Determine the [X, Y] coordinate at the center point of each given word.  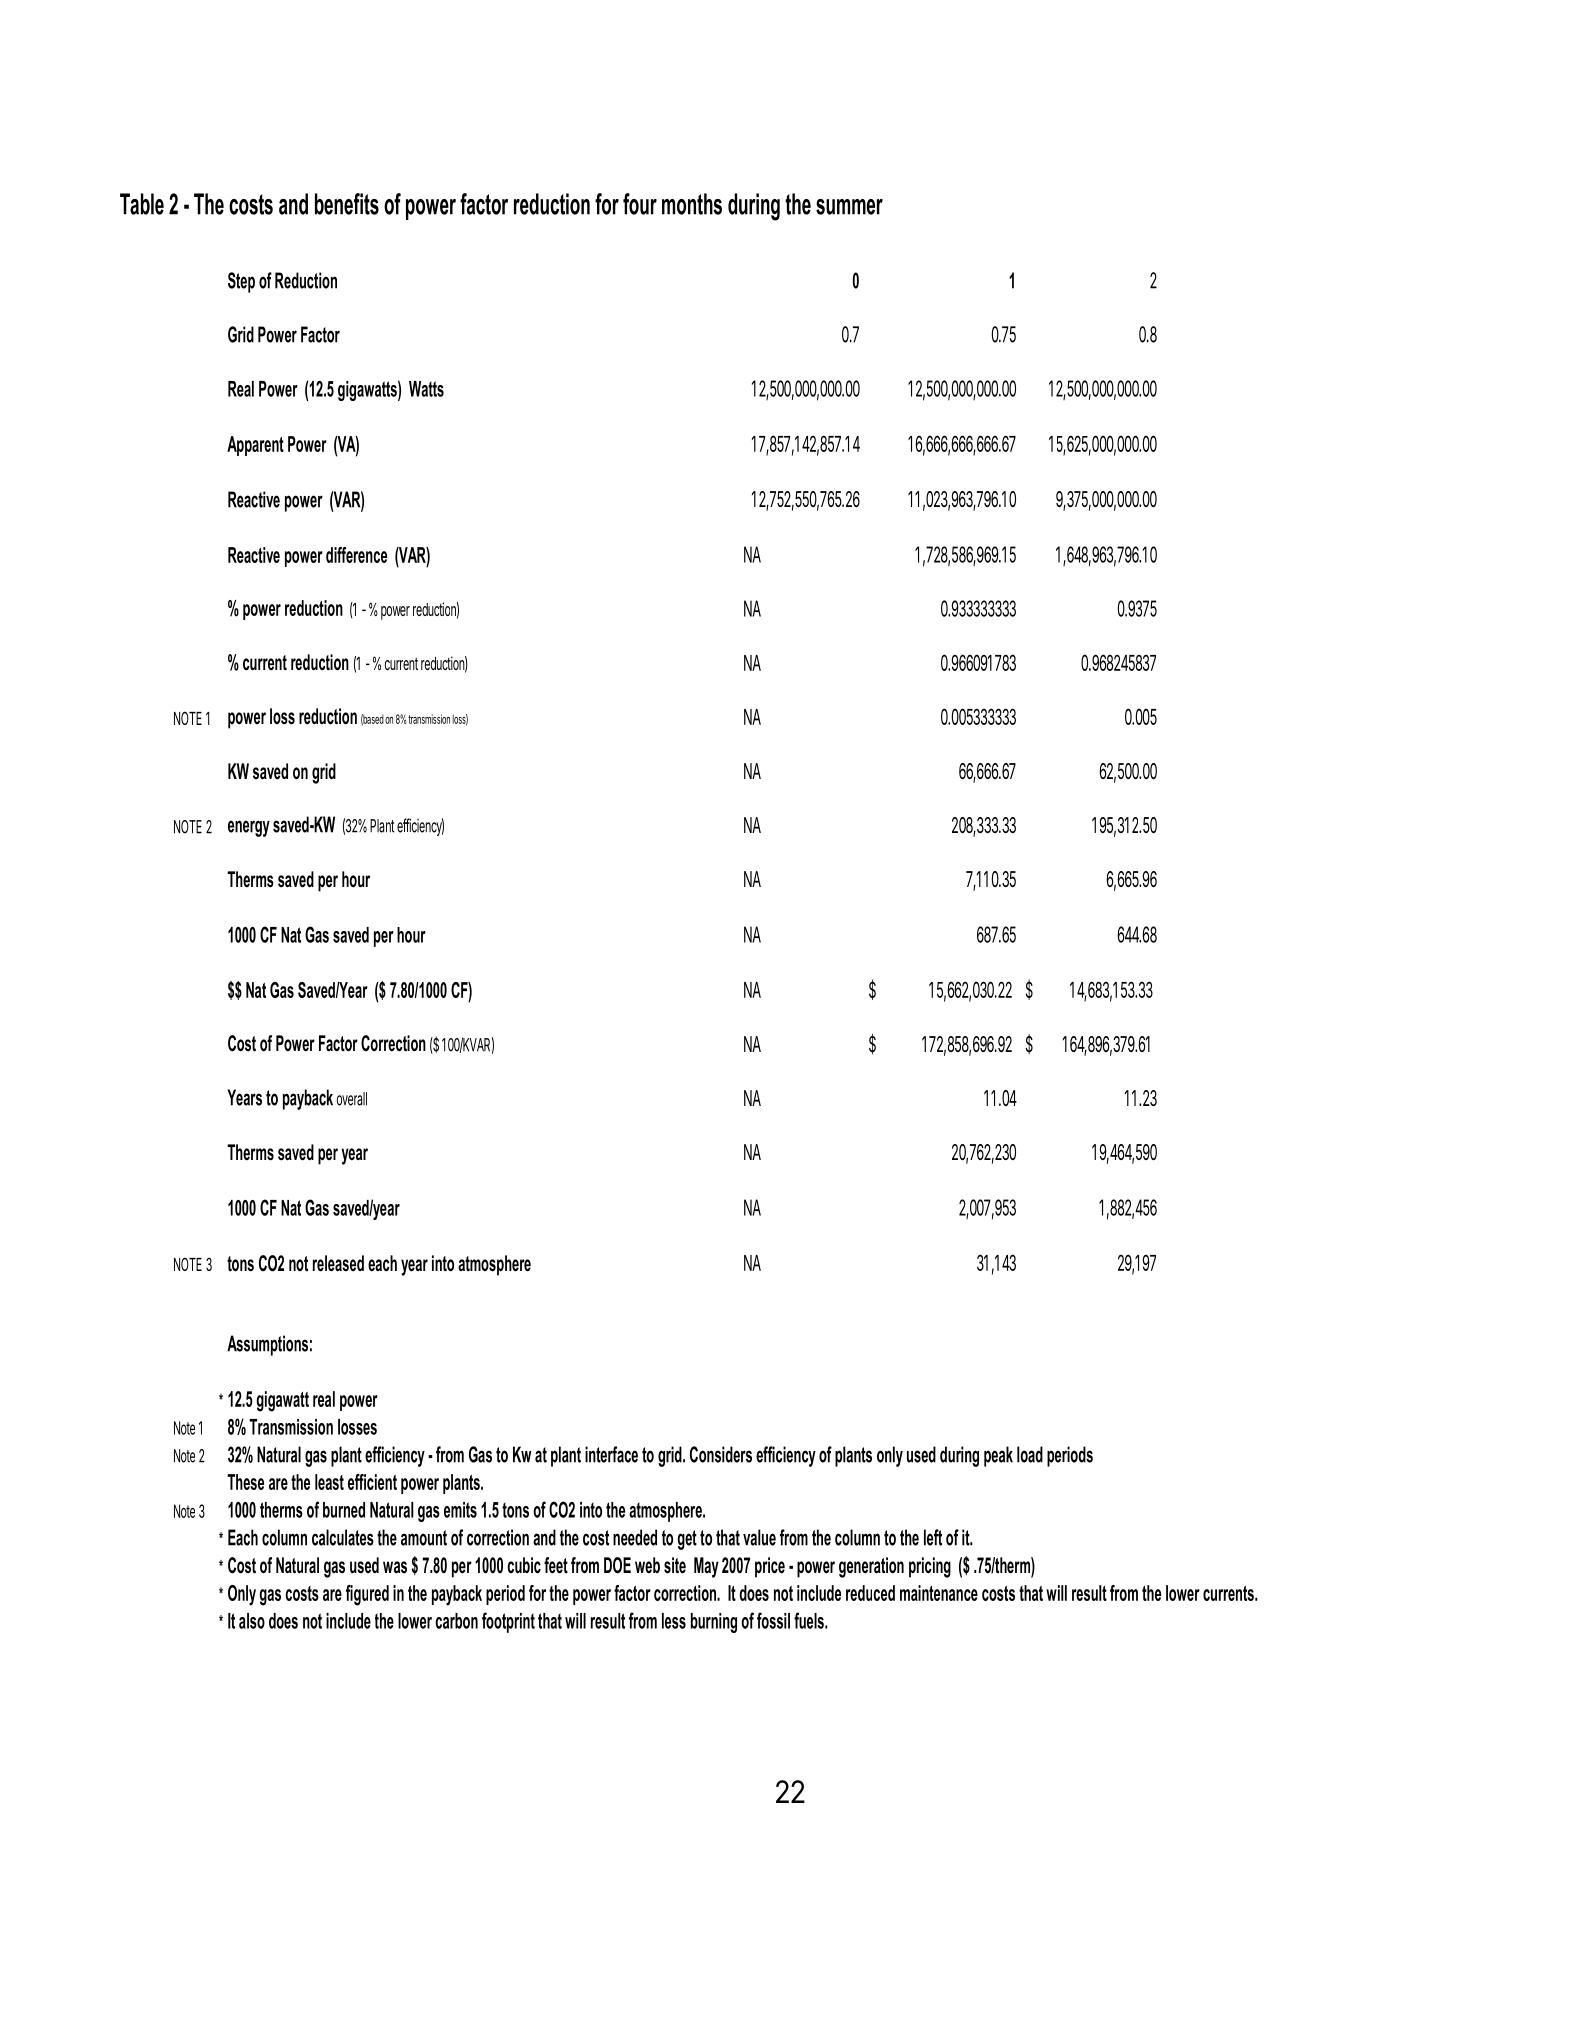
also [252, 1621]
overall [352, 1099]
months [692, 204]
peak [998, 1456]
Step [241, 282]
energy [249, 828]
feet [556, 1565]
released [338, 1263]
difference [356, 555]
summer [849, 207]
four [640, 204]
